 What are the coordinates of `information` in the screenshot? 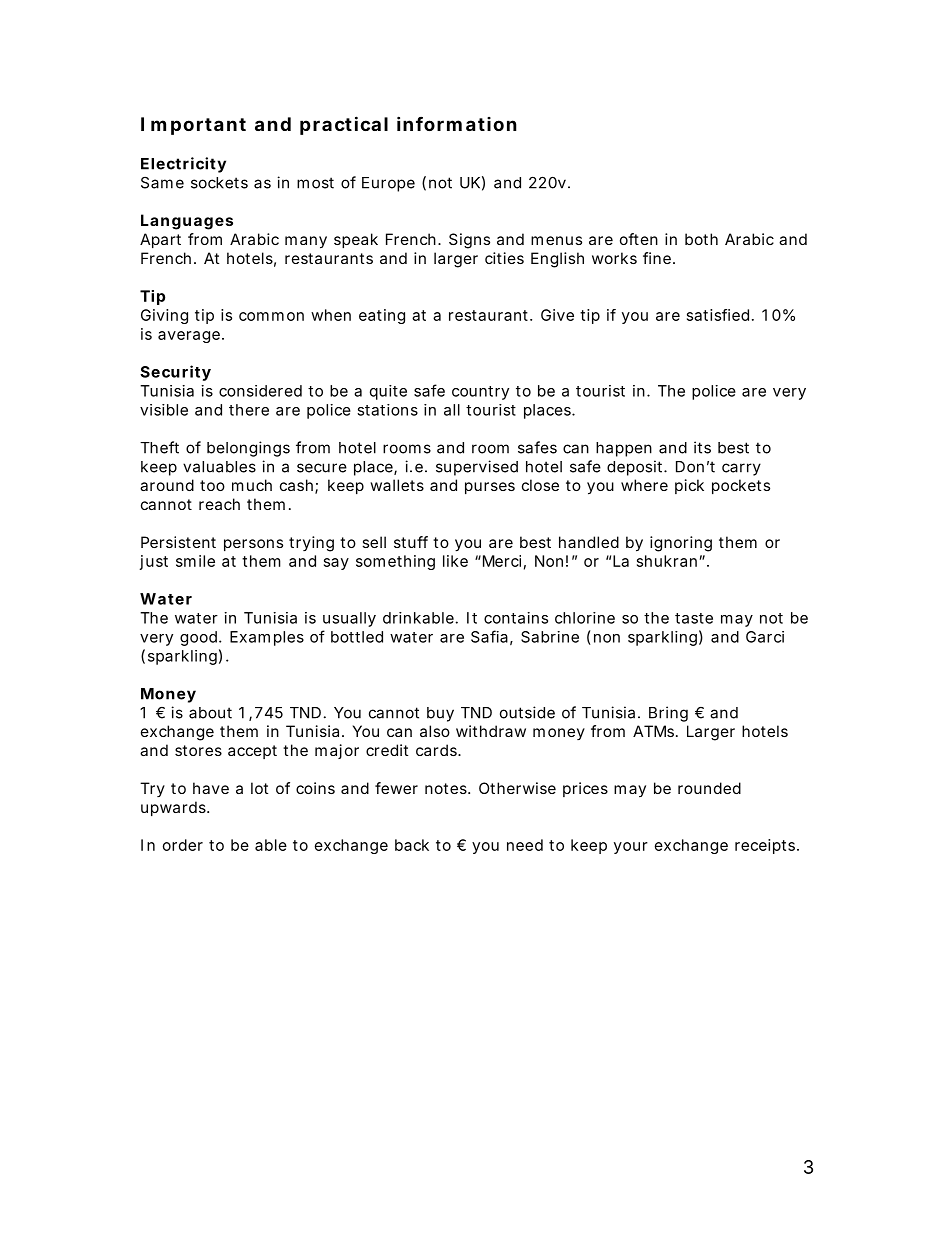 It's located at (457, 123).
